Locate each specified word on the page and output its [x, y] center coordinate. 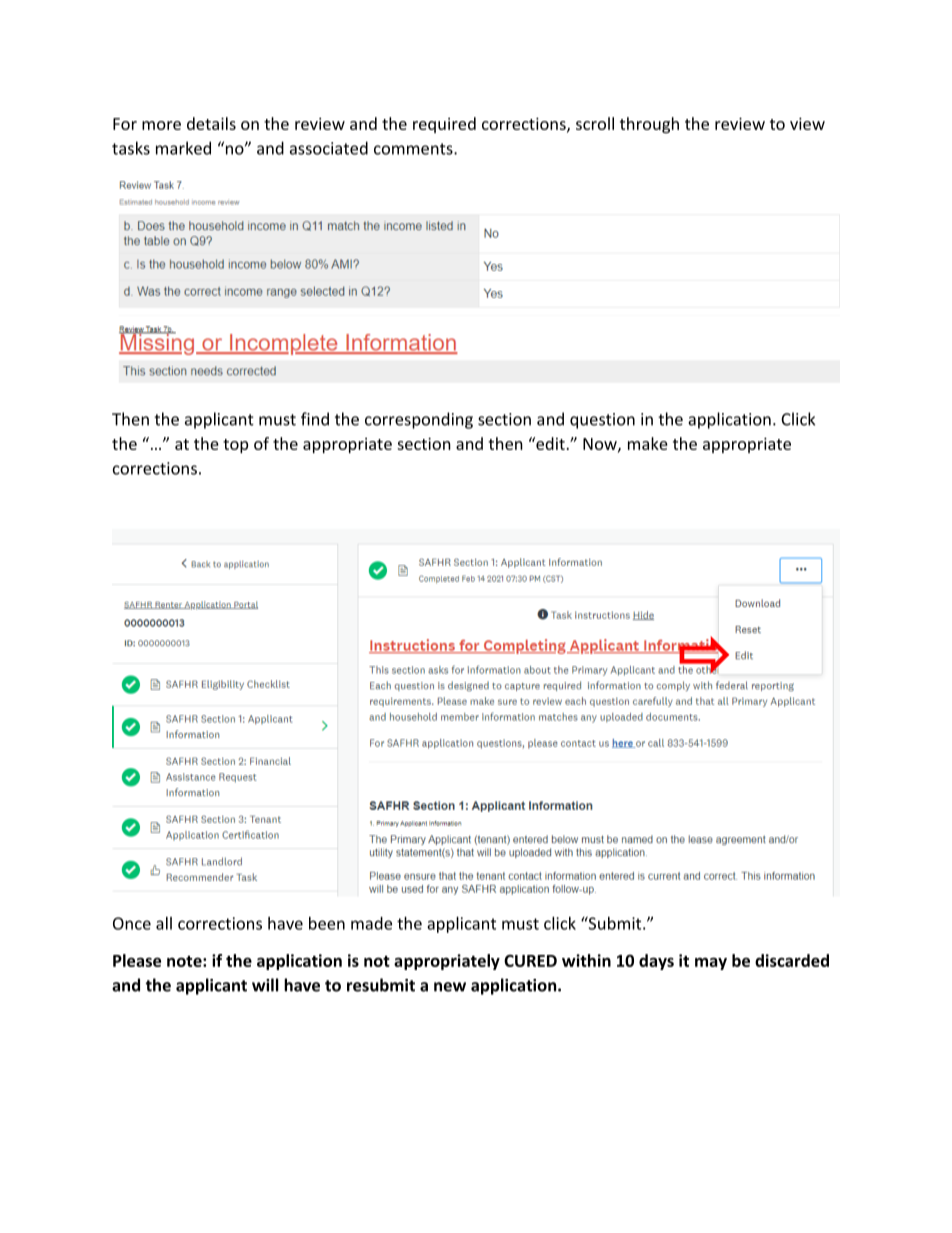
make [648, 443]
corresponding [419, 420]
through [649, 125]
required [444, 125]
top [235, 446]
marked [183, 148]
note [185, 961]
